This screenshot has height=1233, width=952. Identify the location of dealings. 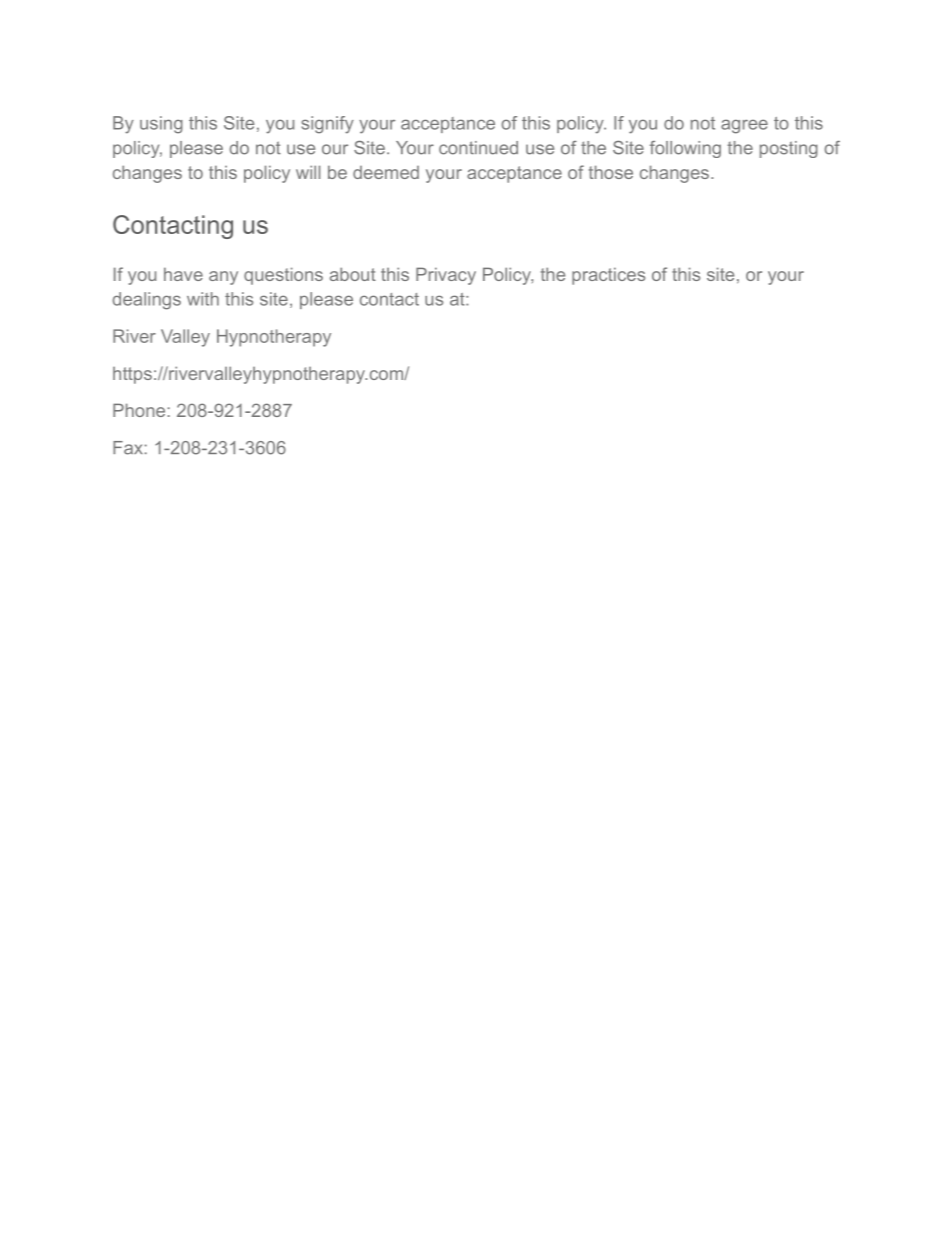
(147, 301).
